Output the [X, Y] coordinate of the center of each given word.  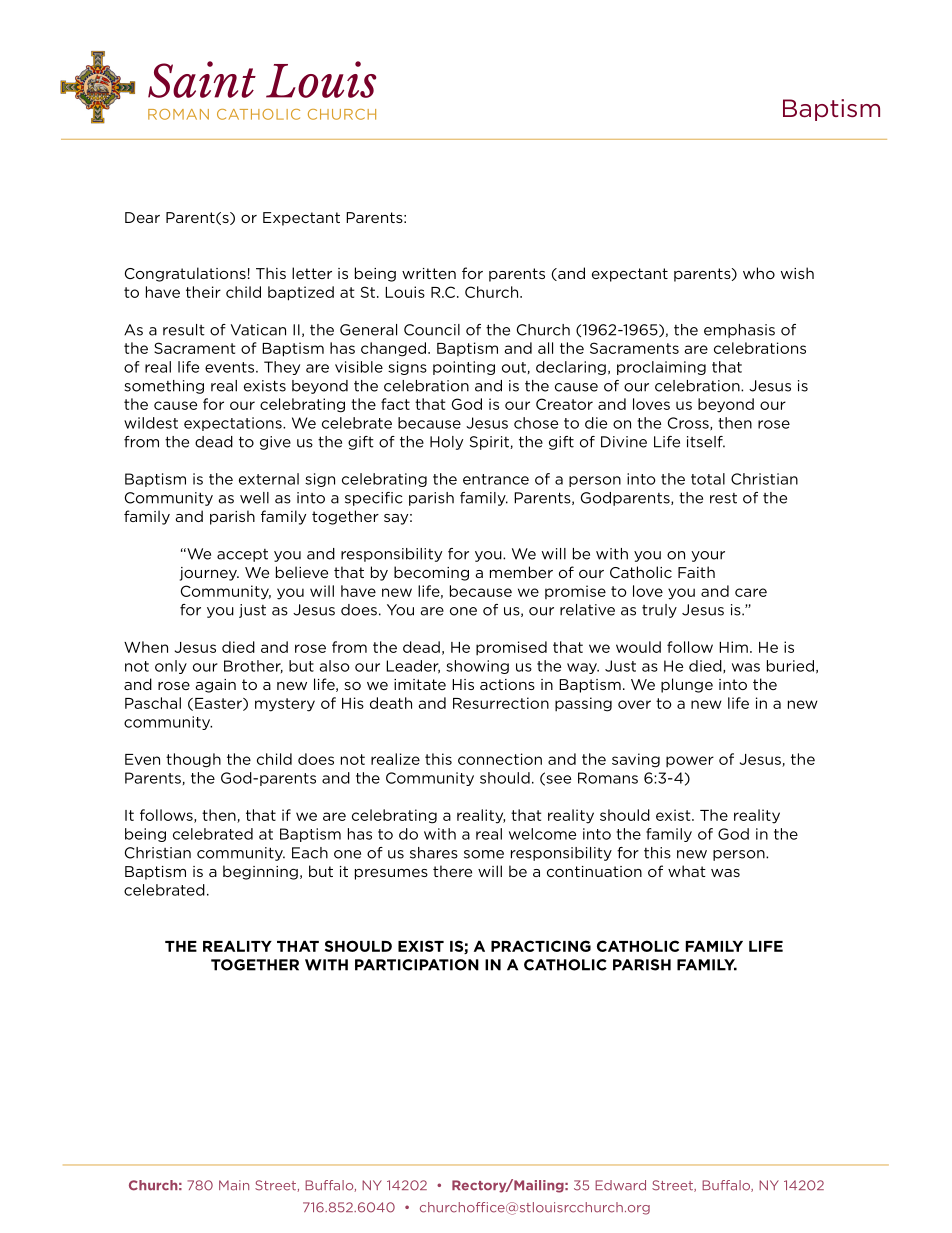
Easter [219, 704]
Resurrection [501, 703]
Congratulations [185, 274]
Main [234, 1185]
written [429, 273]
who [759, 273]
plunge [687, 685]
